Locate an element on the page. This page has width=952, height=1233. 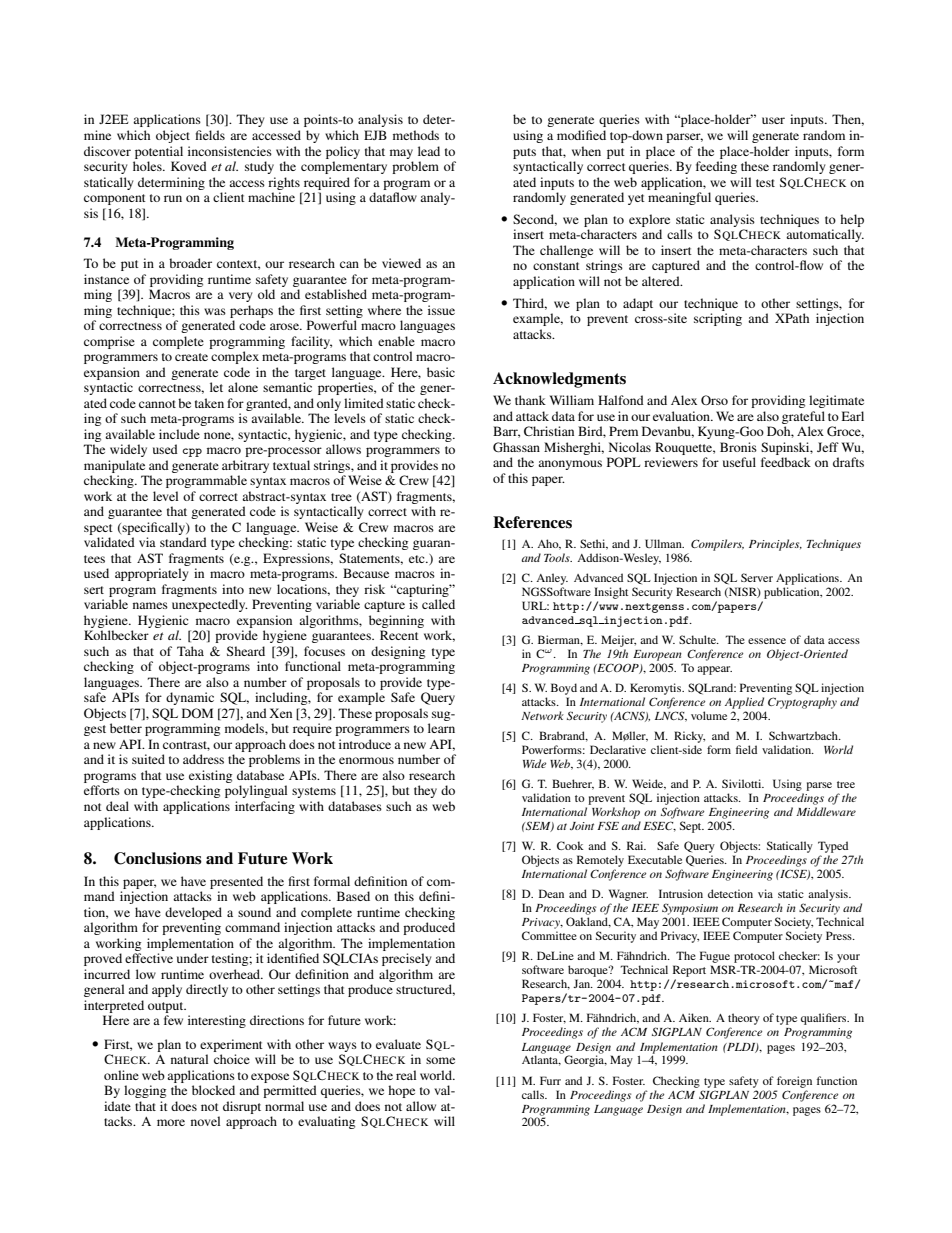
blocked is located at coordinates (213, 1090).
